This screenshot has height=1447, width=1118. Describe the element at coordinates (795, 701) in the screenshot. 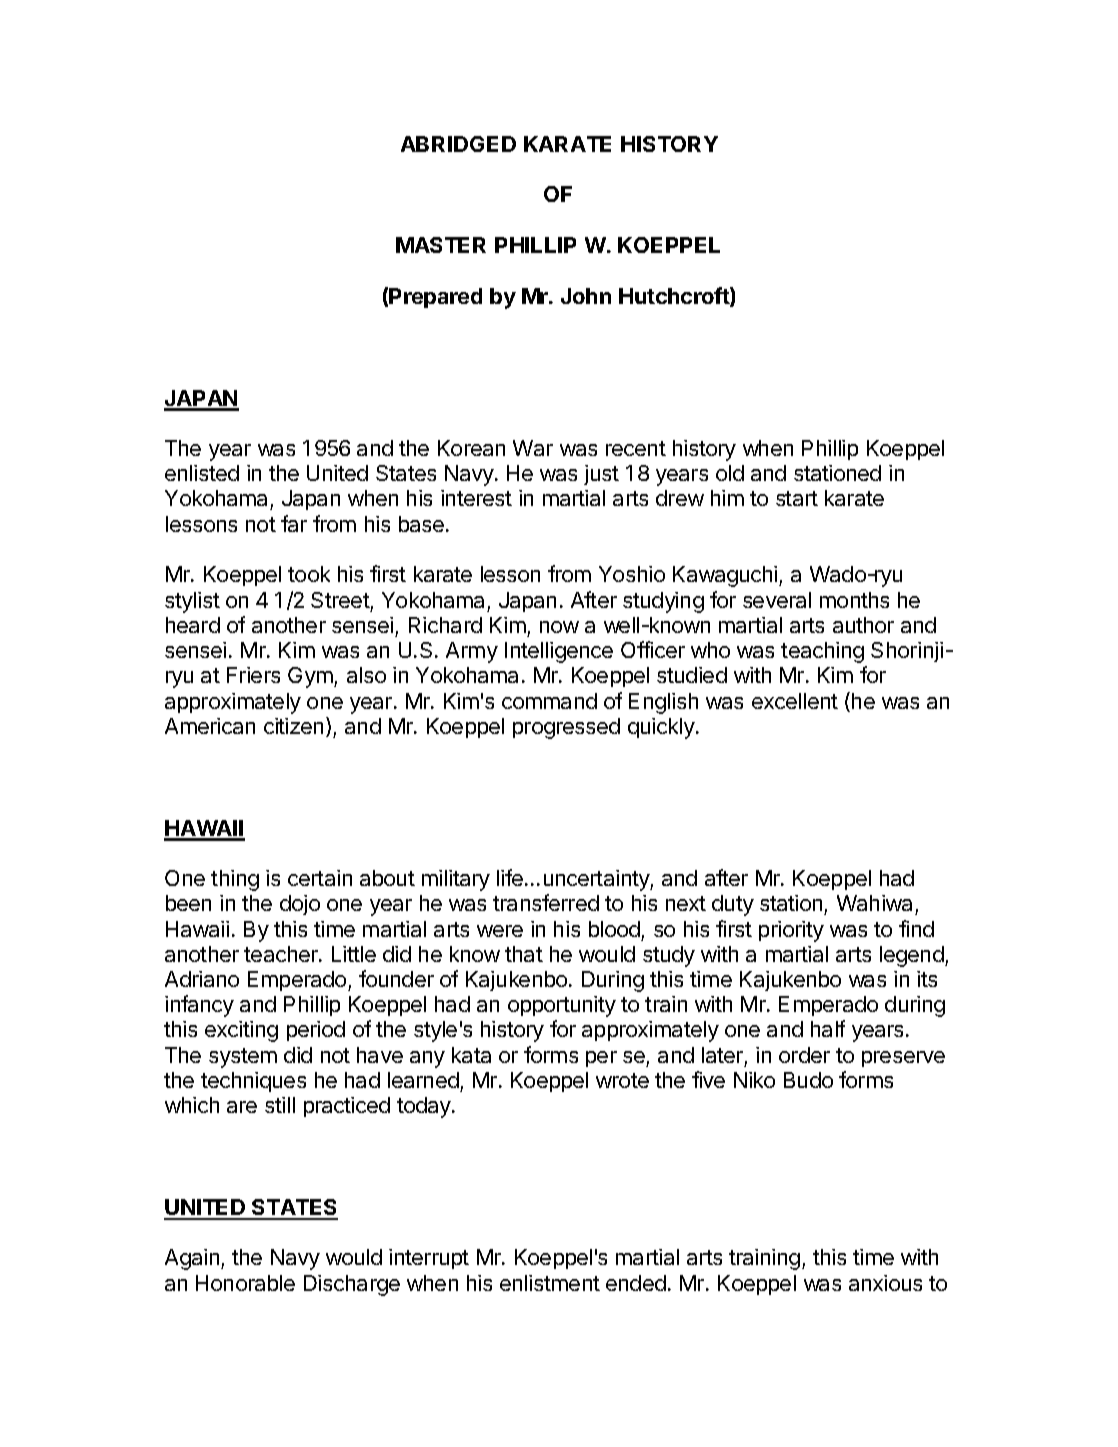

I see `excellent` at that location.
